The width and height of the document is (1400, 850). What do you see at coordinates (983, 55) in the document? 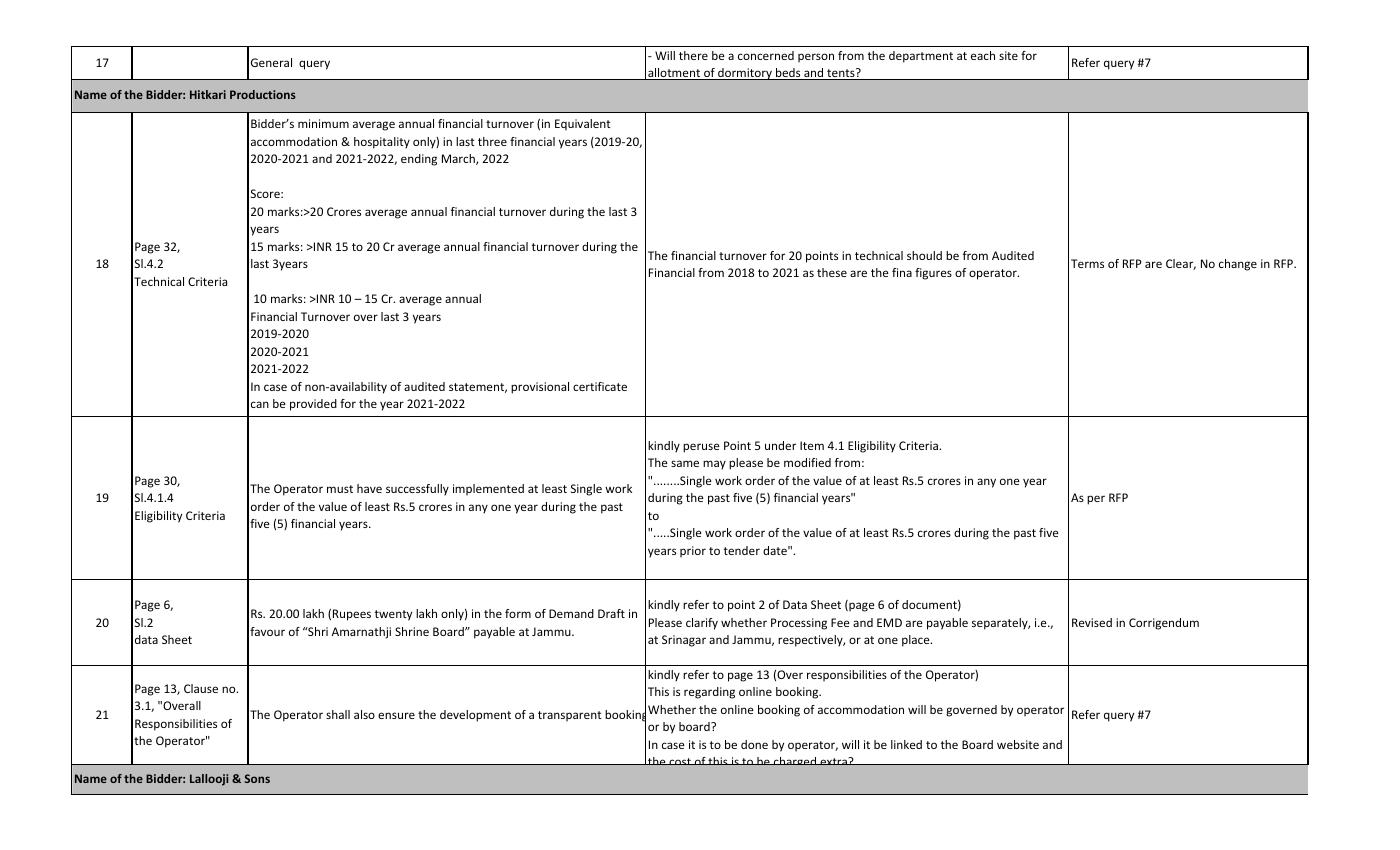
I see `each` at bounding box center [983, 55].
